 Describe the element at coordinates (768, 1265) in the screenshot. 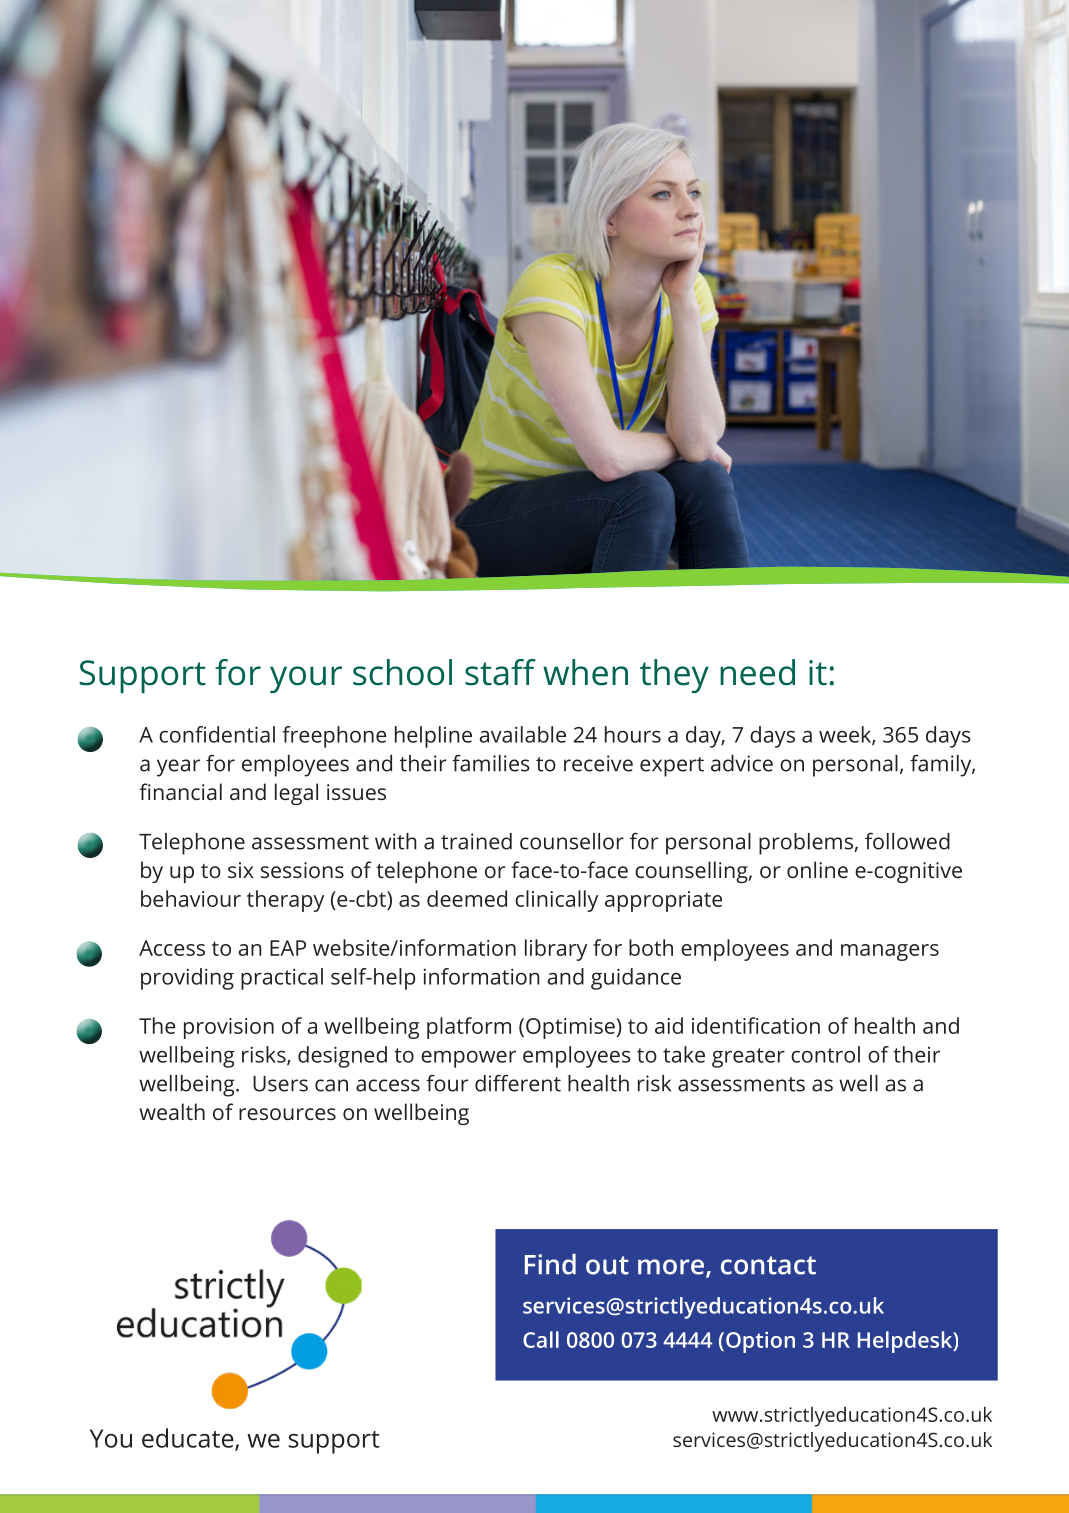

I see `contact` at that location.
